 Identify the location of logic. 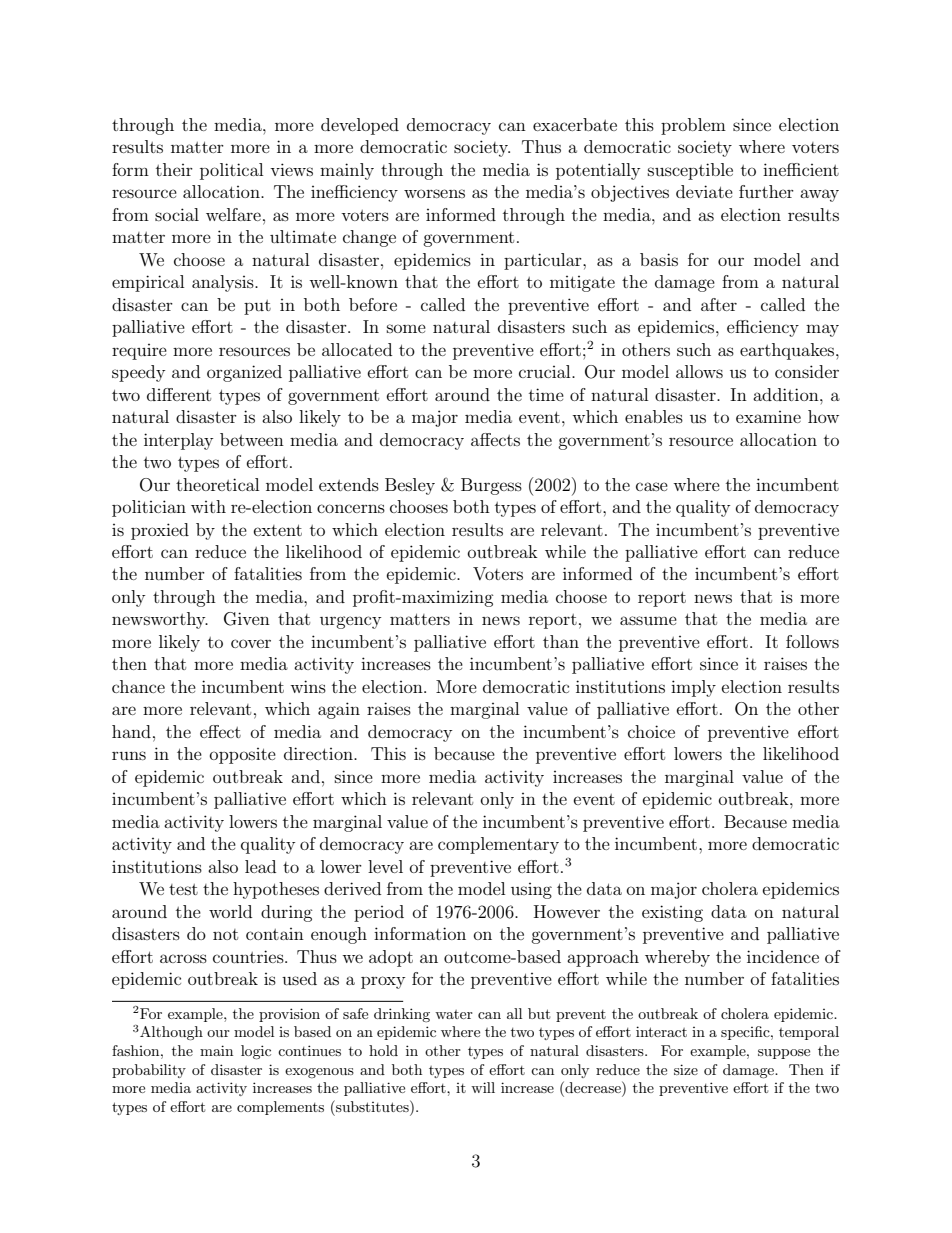
(256, 1052).
